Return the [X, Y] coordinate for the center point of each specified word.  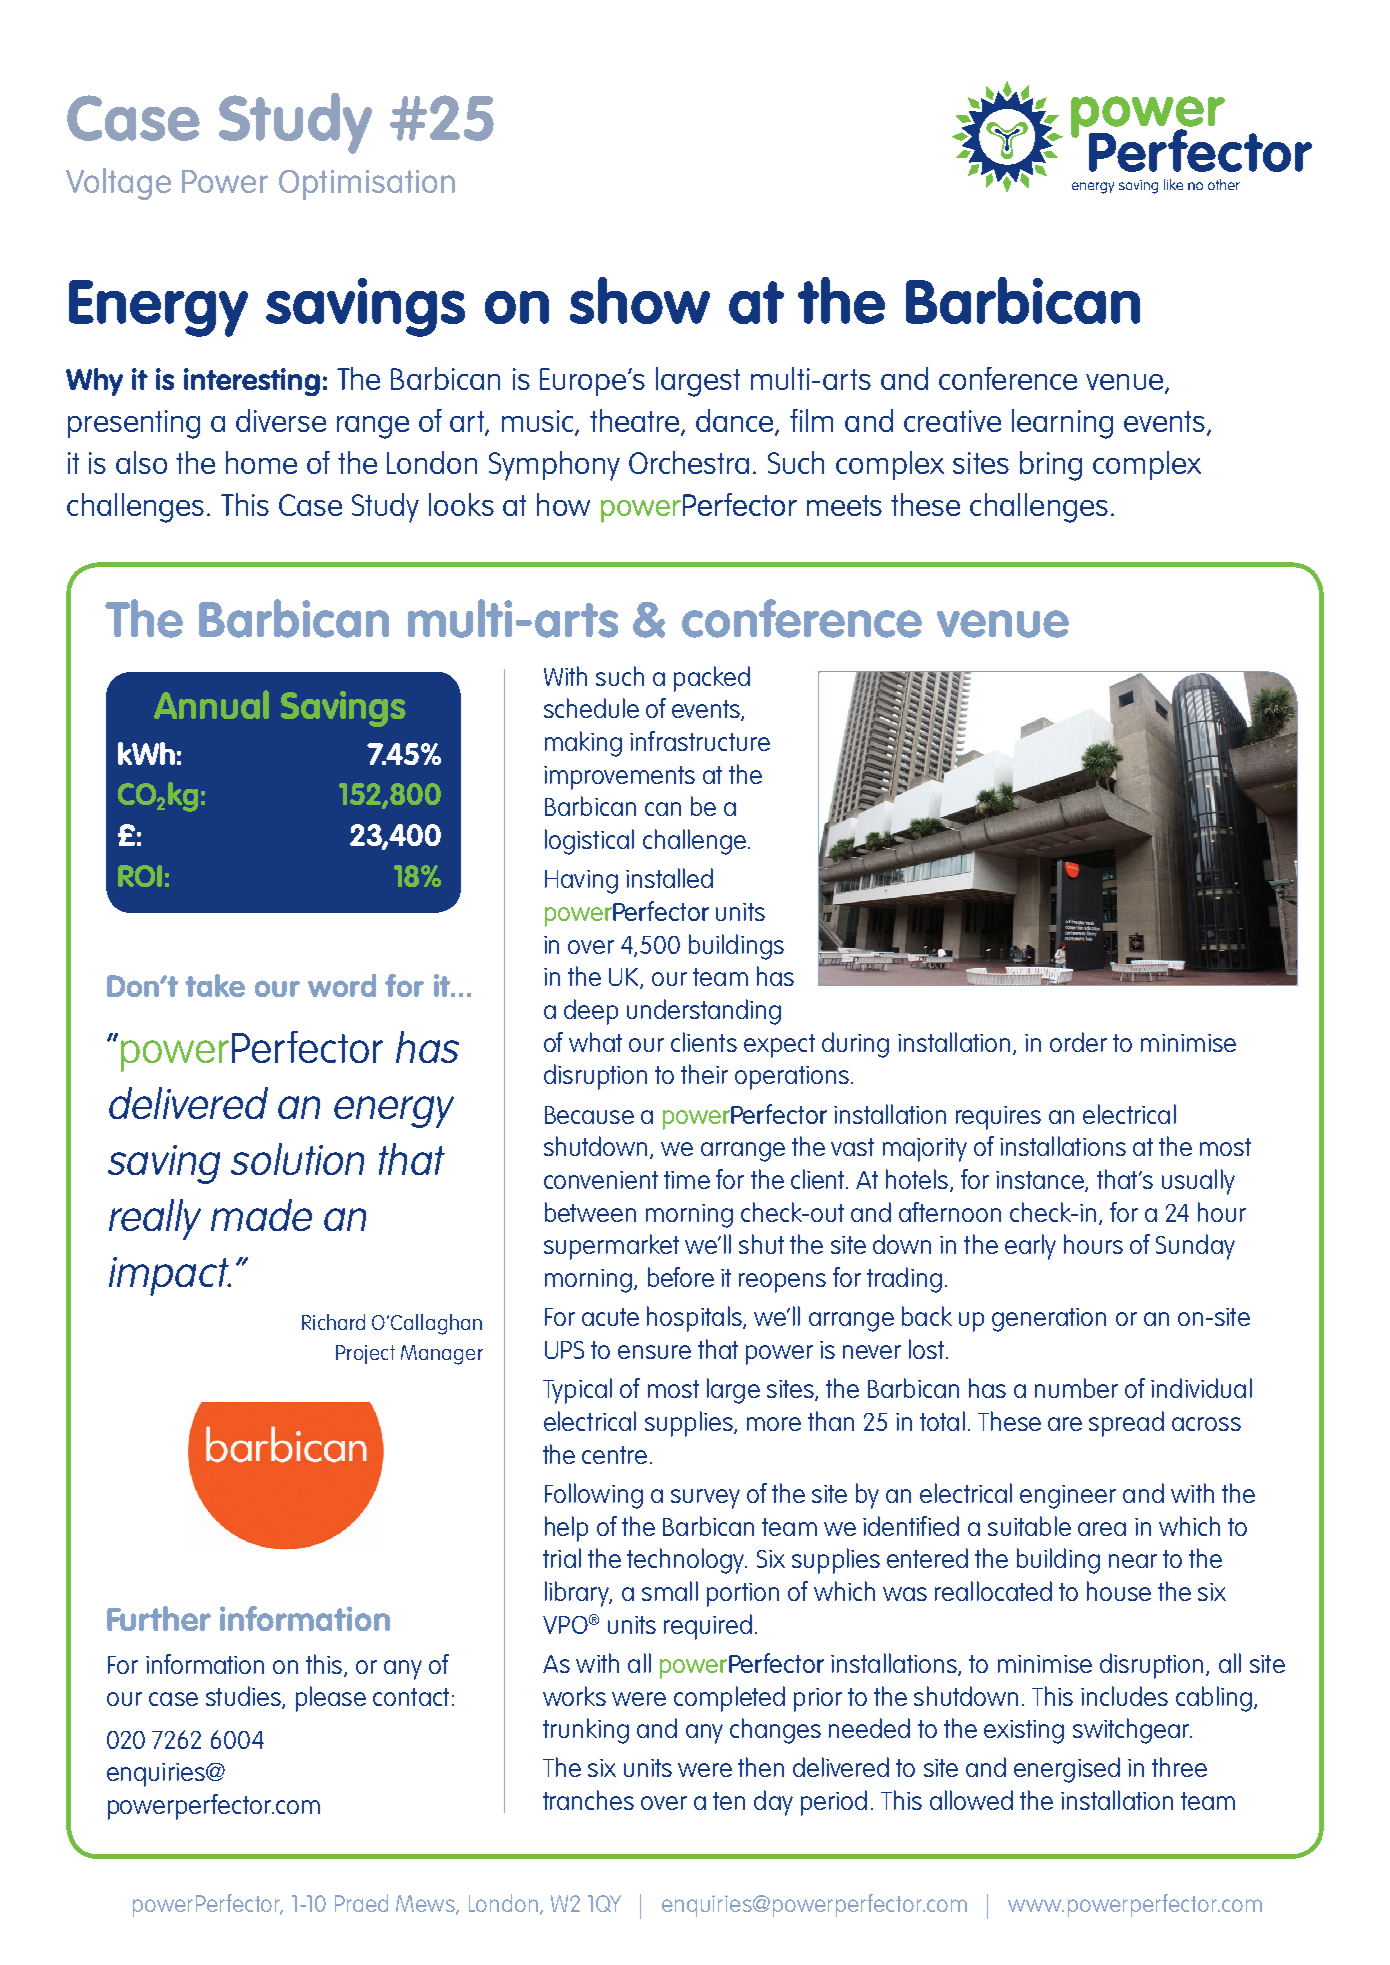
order [1078, 1042]
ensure [654, 1352]
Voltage [118, 184]
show [640, 300]
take [215, 985]
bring [1051, 466]
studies [244, 1697]
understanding [704, 1012]
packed [712, 679]
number [1076, 1388]
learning [1062, 424]
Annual [211, 704]
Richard [333, 1322]
